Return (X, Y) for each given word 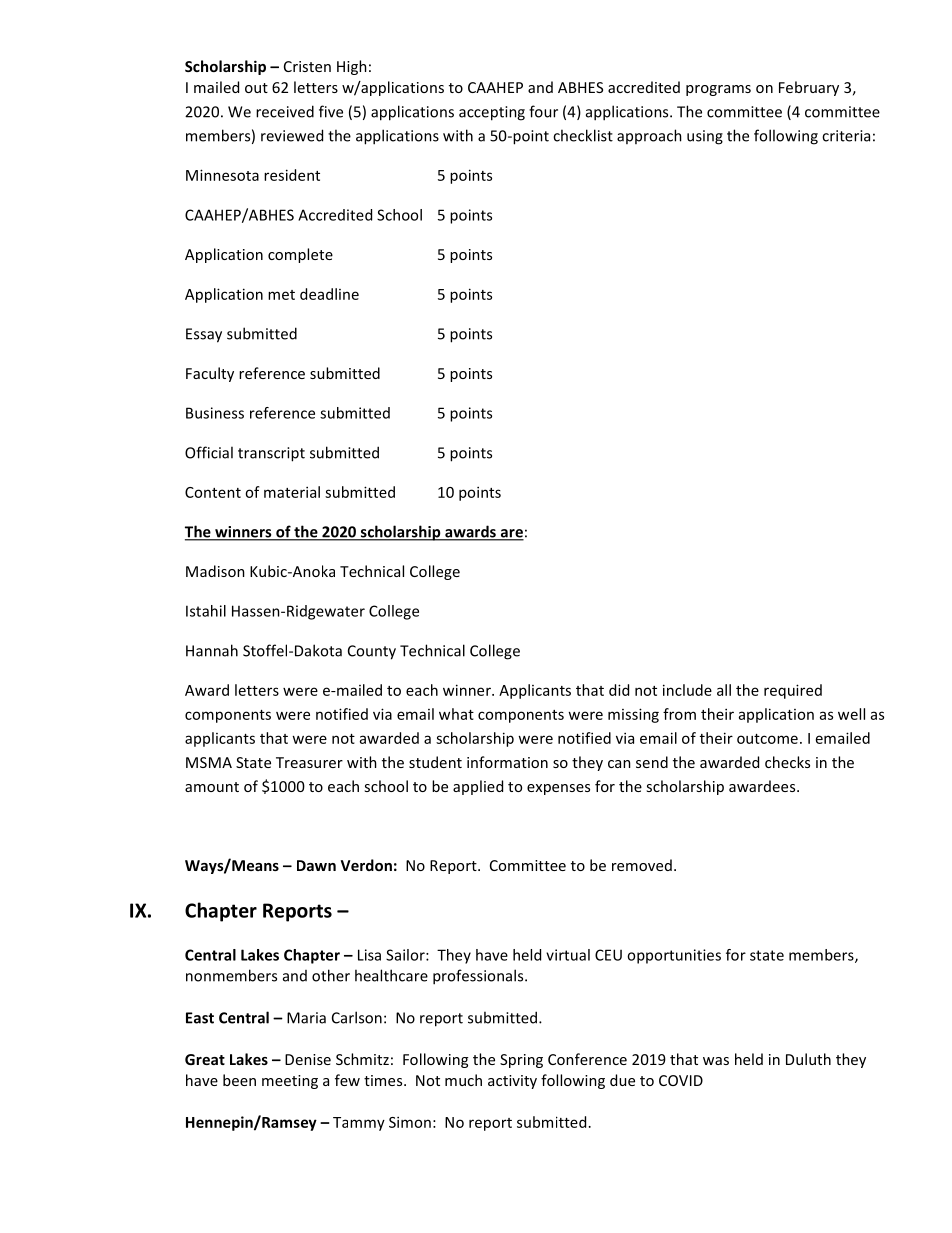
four (543, 111)
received (285, 111)
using (705, 137)
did (619, 690)
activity (512, 1082)
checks (787, 762)
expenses (558, 789)
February (809, 88)
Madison (215, 571)
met (281, 295)
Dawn (316, 865)
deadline (329, 294)
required (793, 691)
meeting (290, 1082)
